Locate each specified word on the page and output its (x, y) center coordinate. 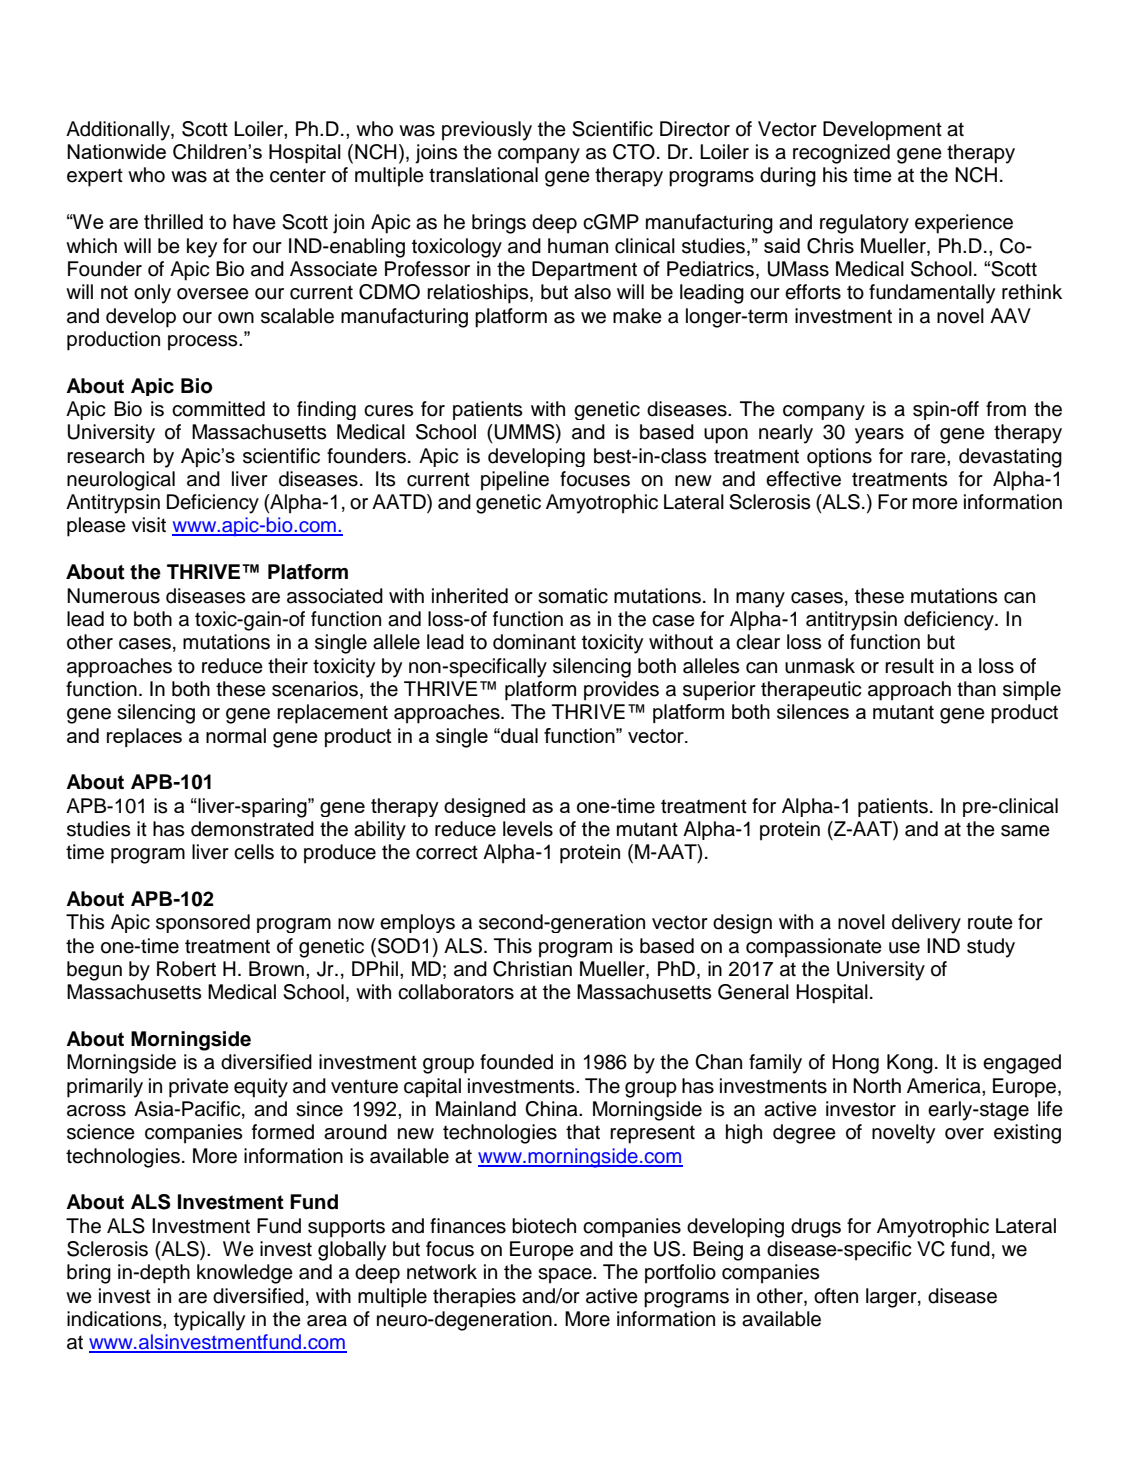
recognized (841, 154)
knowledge (245, 1274)
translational (483, 175)
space (566, 1276)
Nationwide (116, 151)
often (836, 1296)
